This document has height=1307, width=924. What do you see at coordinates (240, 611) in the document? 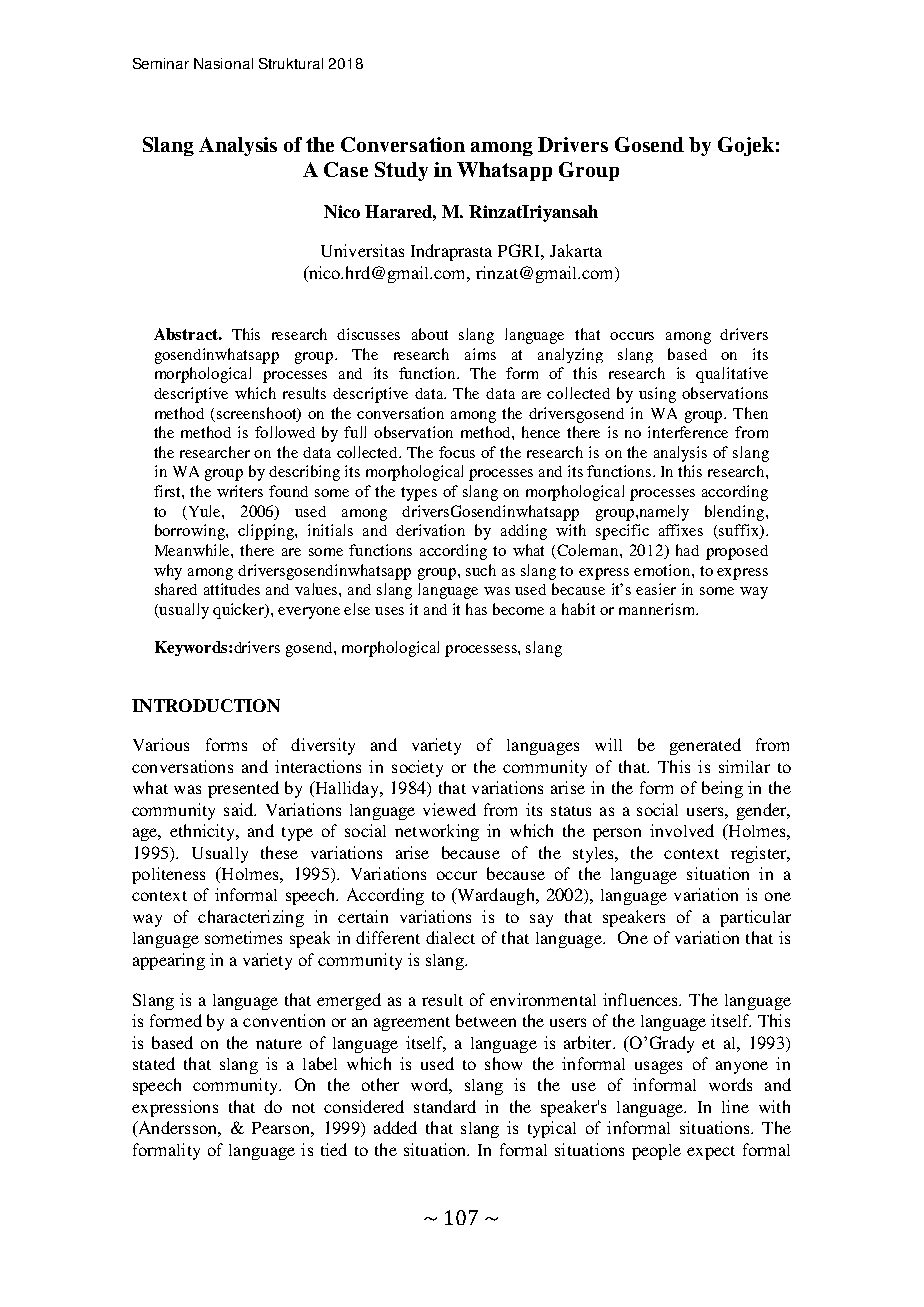
I see `quicker` at bounding box center [240, 611].
